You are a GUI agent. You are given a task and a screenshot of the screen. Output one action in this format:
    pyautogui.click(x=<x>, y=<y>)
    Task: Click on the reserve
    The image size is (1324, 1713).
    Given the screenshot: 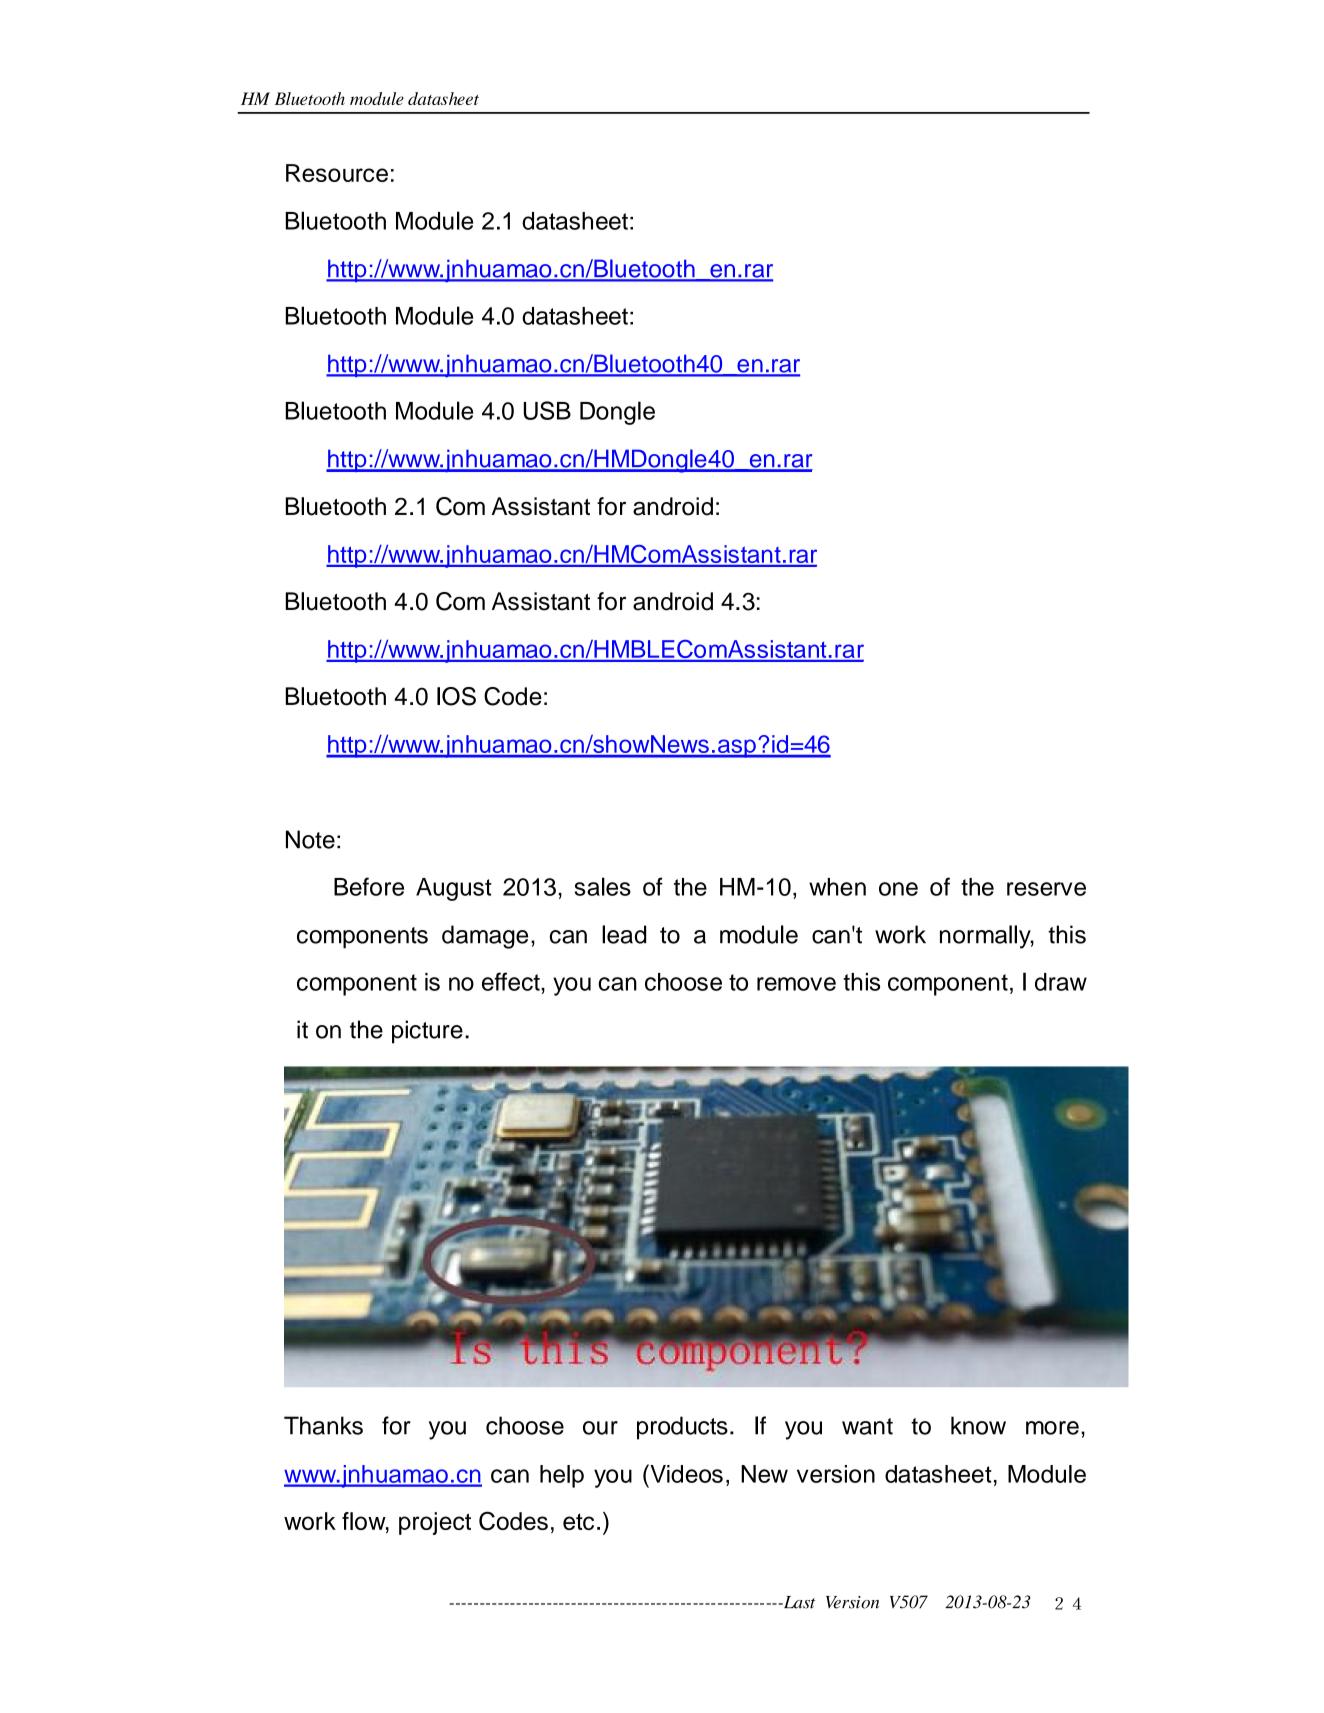 What is the action you would take?
    pyautogui.click(x=1046, y=889)
